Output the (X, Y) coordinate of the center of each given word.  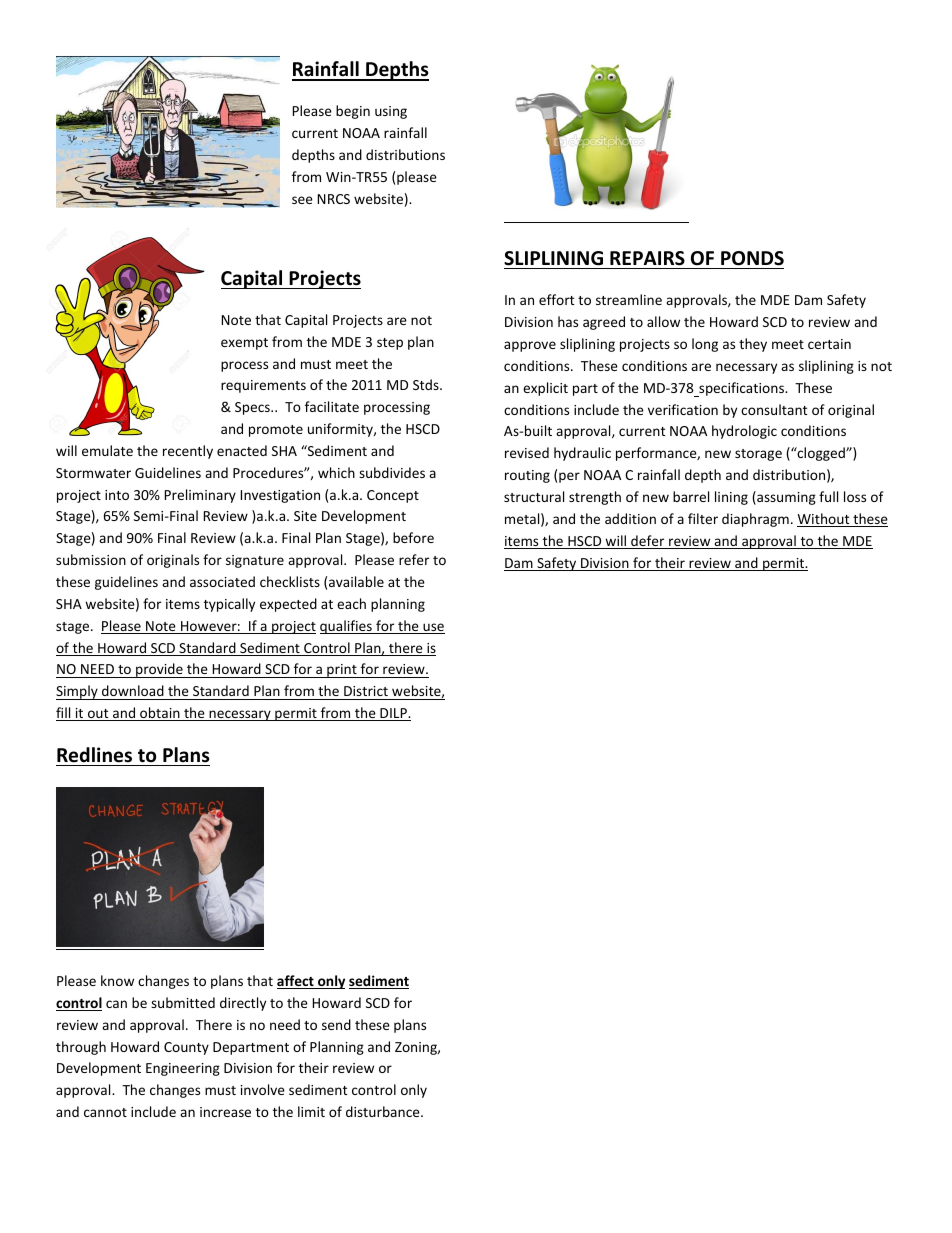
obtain (160, 714)
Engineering (183, 1069)
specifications (741, 389)
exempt (244, 344)
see (302, 200)
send (336, 1024)
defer (648, 542)
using (391, 112)
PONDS (752, 258)
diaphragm (755, 520)
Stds (427, 384)
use (433, 628)
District (366, 691)
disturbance (384, 1111)
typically (229, 605)
